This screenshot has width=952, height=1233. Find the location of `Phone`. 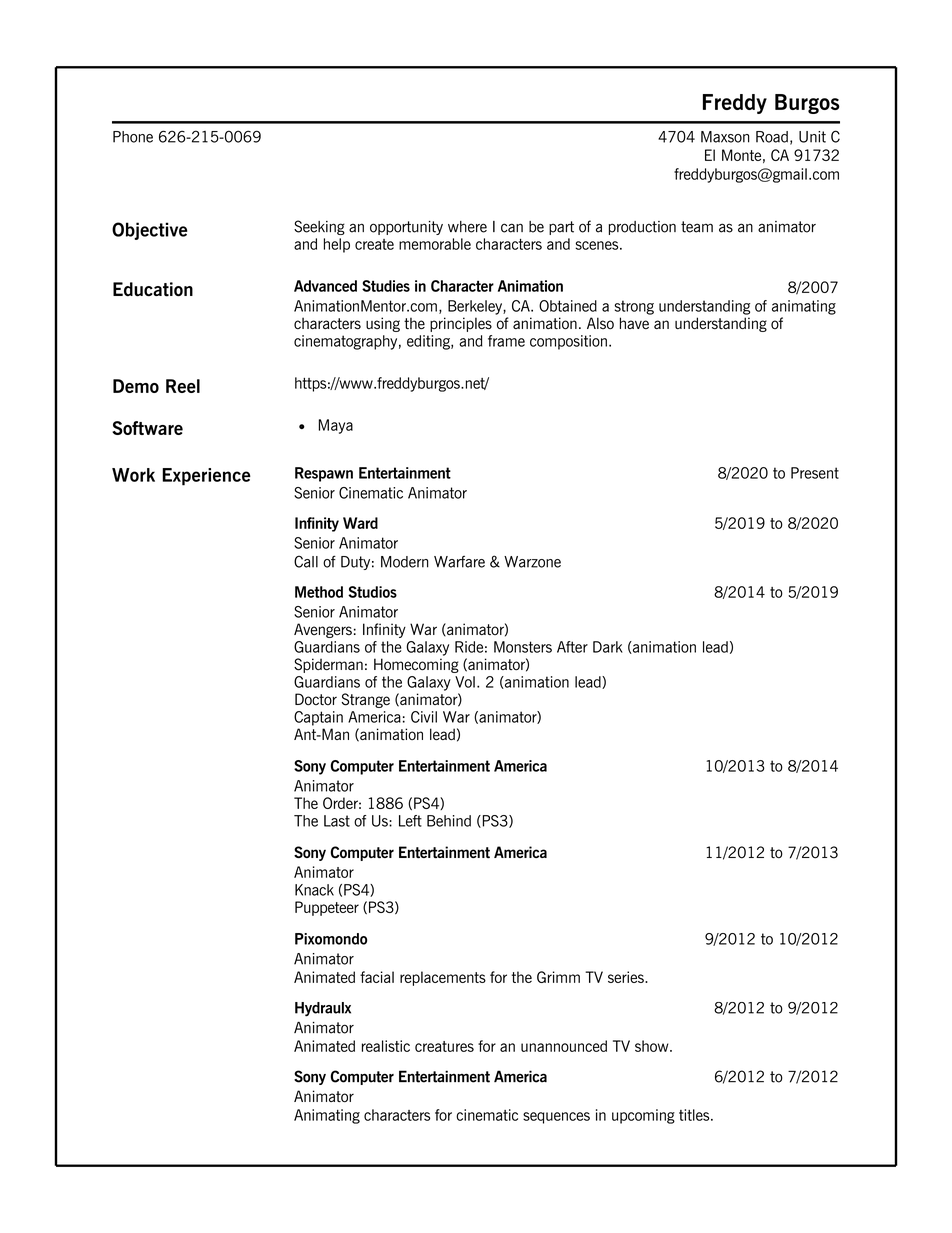

Phone is located at coordinates (133, 137).
